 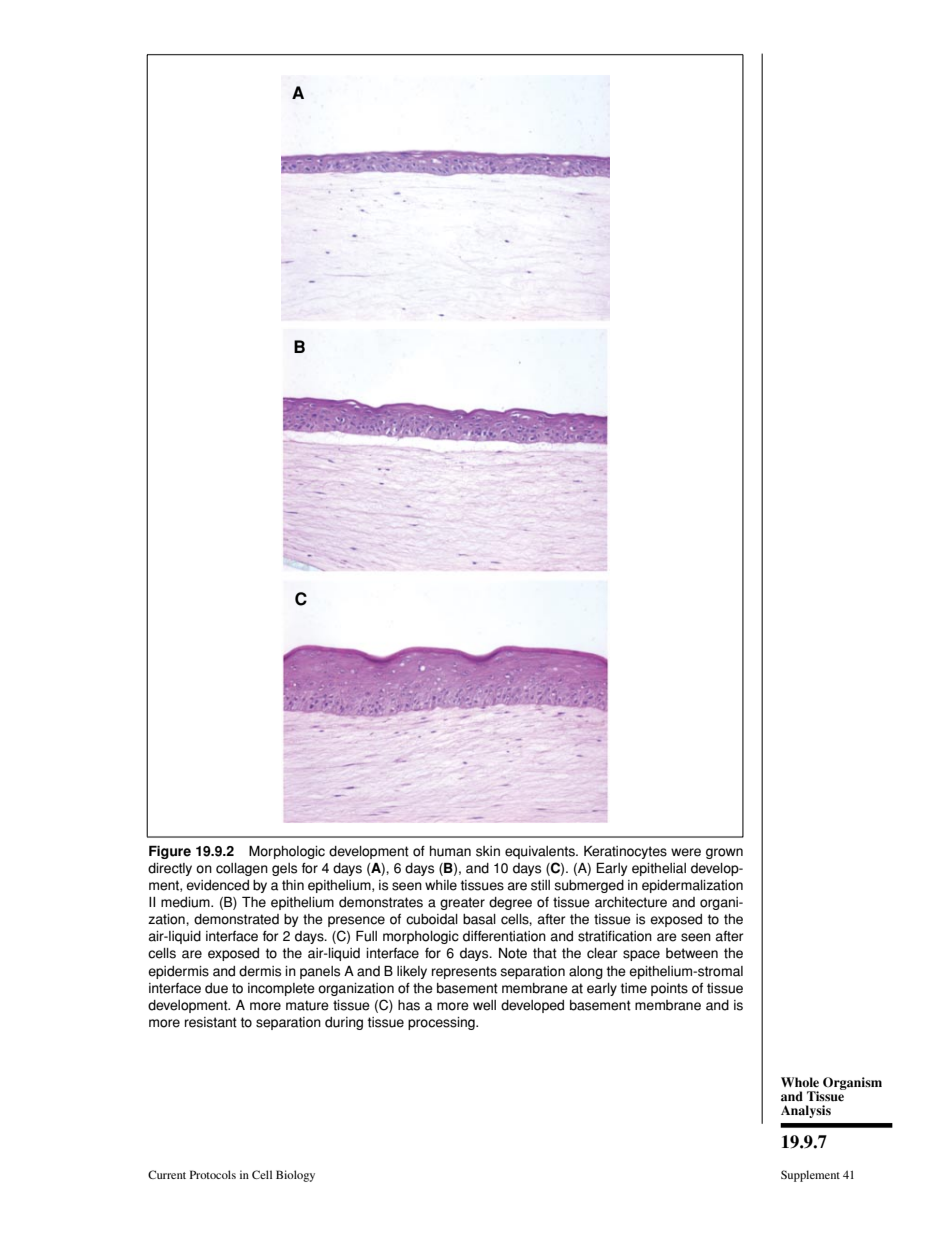 I want to click on during, so click(x=344, y=1023).
